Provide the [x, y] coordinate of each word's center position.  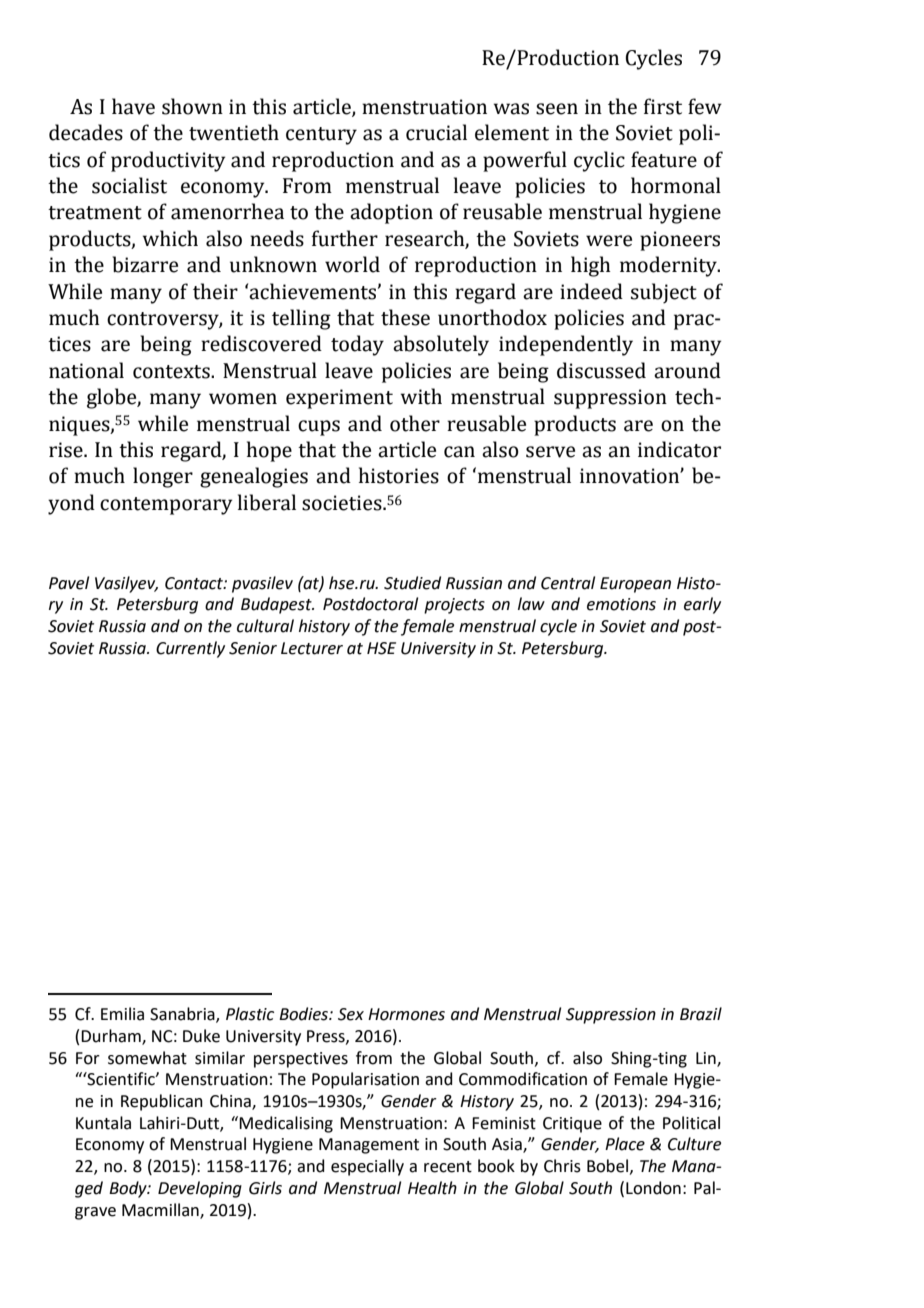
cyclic [599, 161]
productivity [168, 161]
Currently [190, 649]
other [415, 423]
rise [67, 450]
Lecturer [312, 648]
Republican [162, 1102]
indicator [679, 449]
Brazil [701, 1014]
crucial [436, 132]
